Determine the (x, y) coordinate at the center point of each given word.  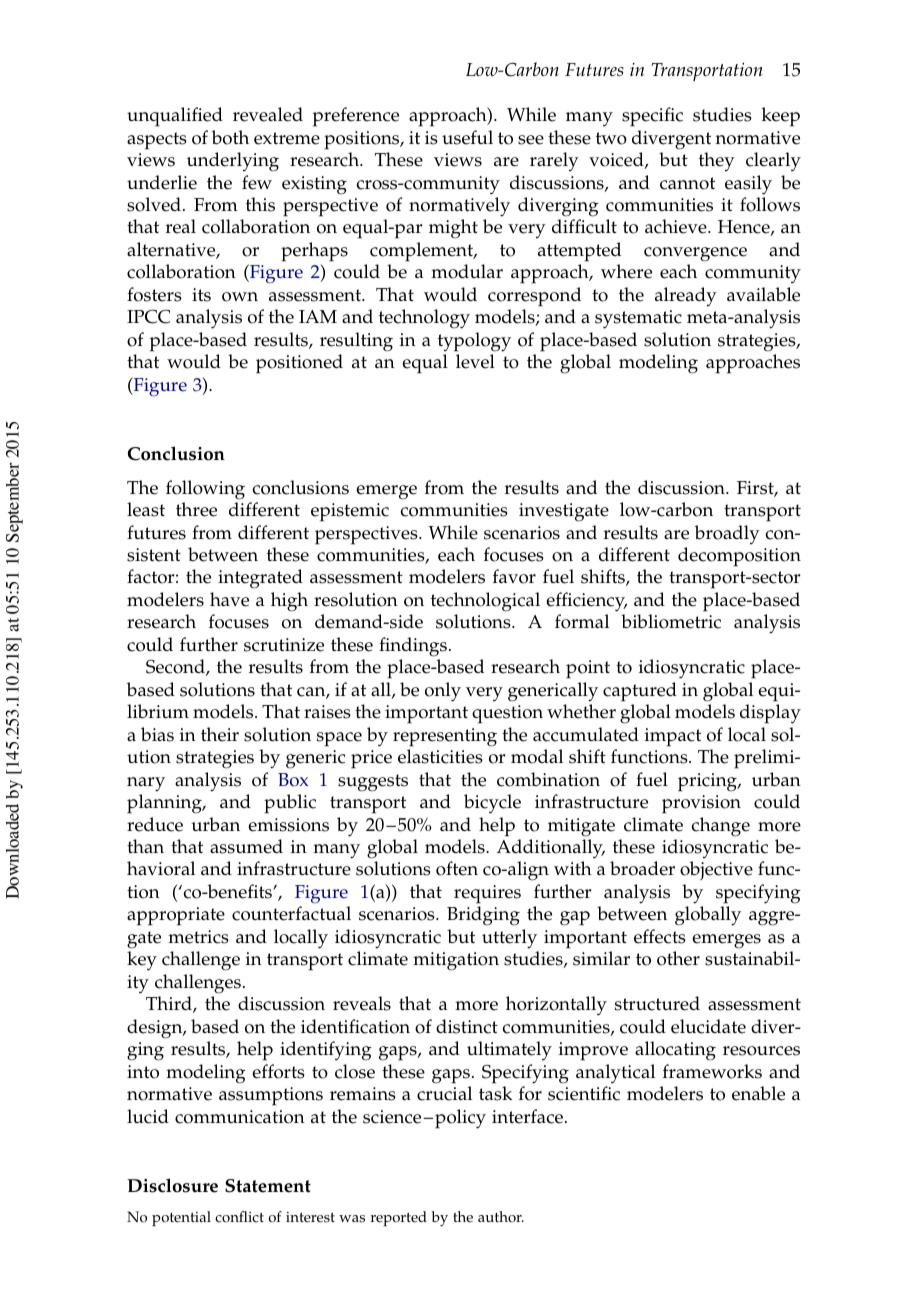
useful (467, 137)
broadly (727, 535)
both (230, 137)
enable (758, 1093)
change (721, 827)
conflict (239, 1217)
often (457, 868)
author (501, 1217)
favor (514, 576)
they (717, 162)
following (205, 490)
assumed (246, 846)
